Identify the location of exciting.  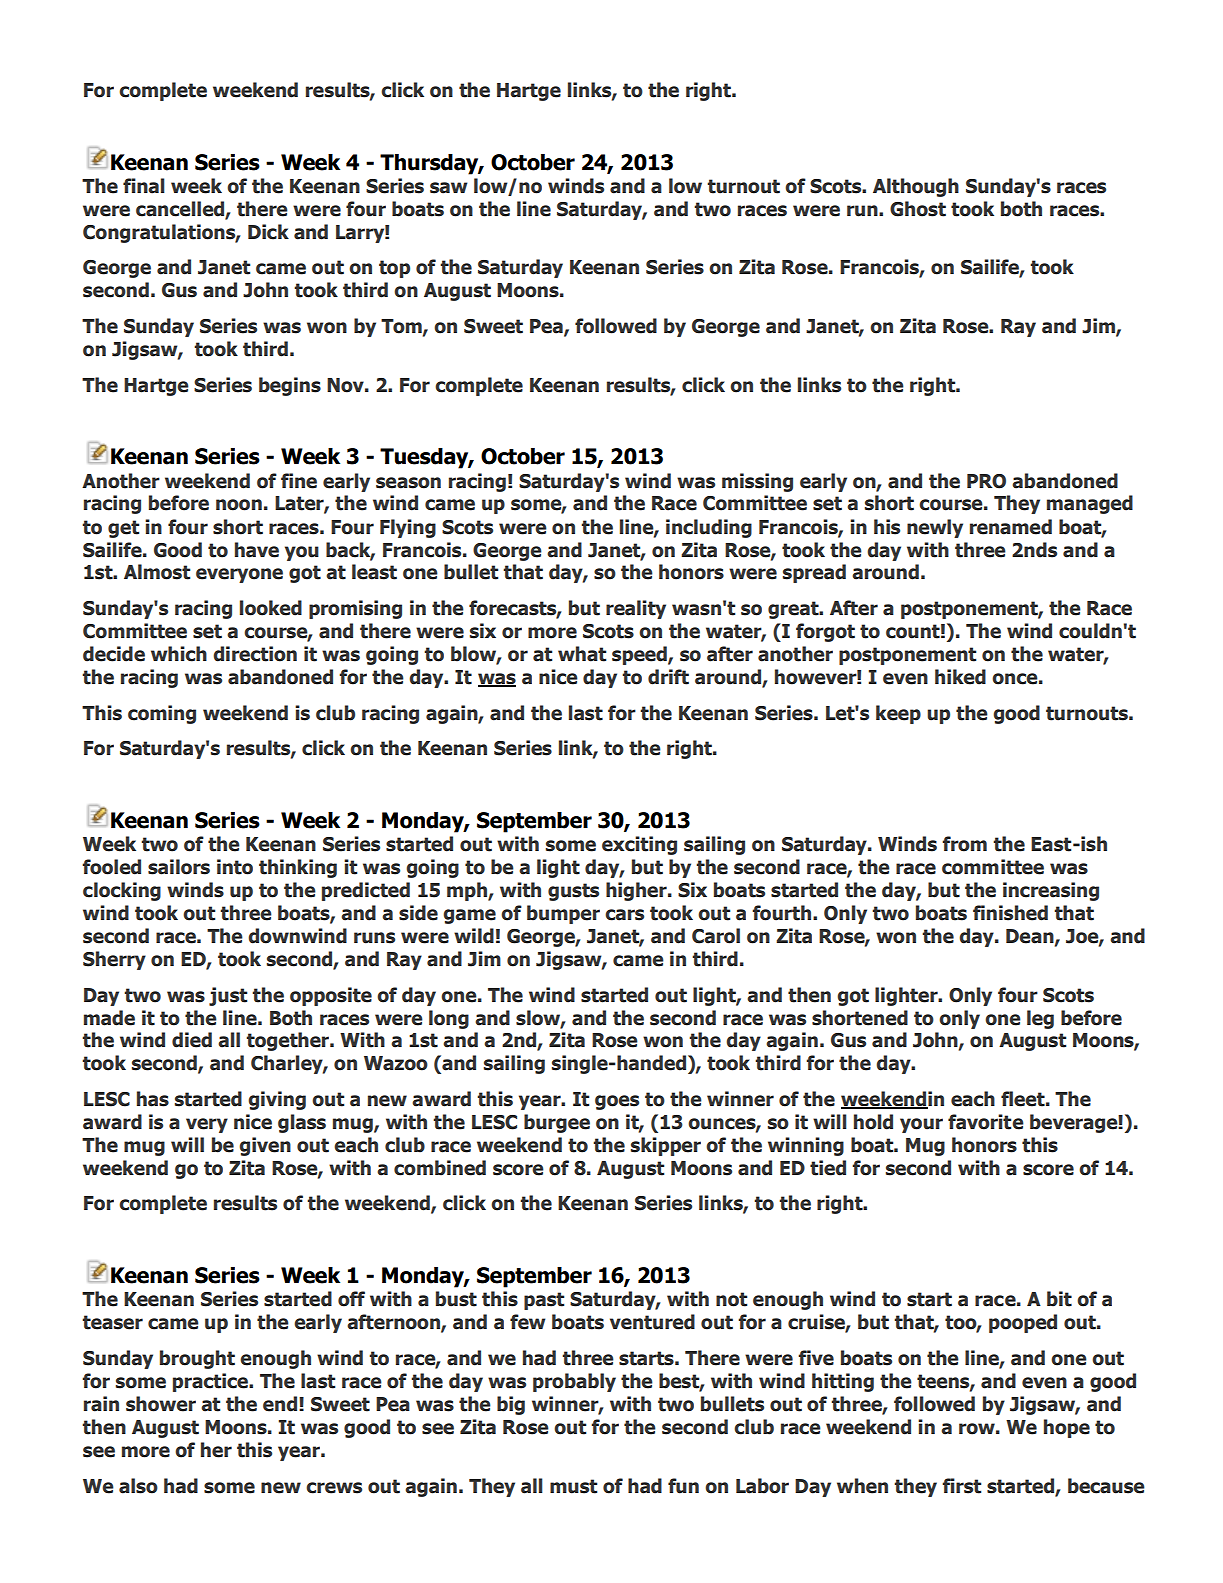
(639, 845).
